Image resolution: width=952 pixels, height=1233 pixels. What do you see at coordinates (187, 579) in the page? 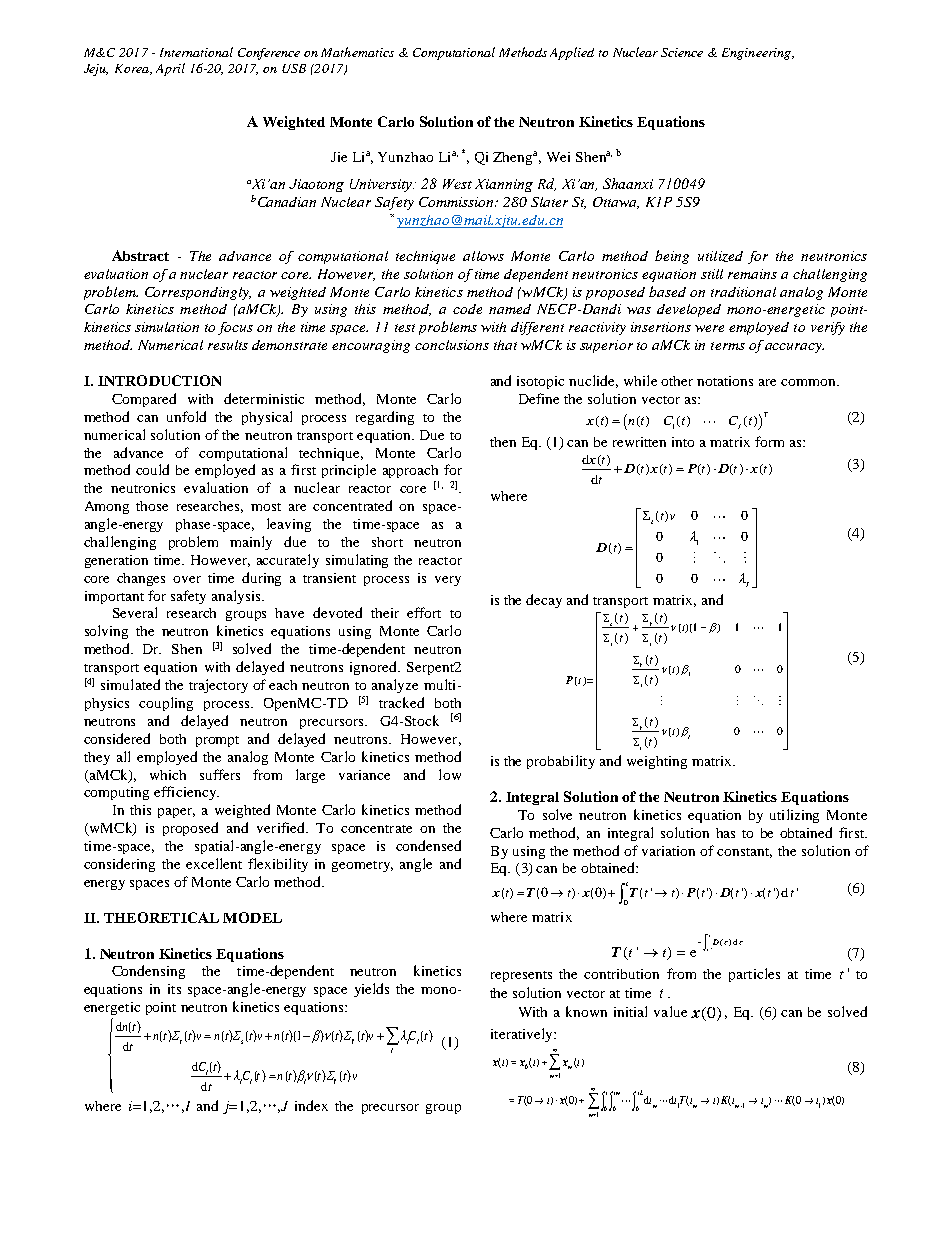
I see `over` at bounding box center [187, 579].
